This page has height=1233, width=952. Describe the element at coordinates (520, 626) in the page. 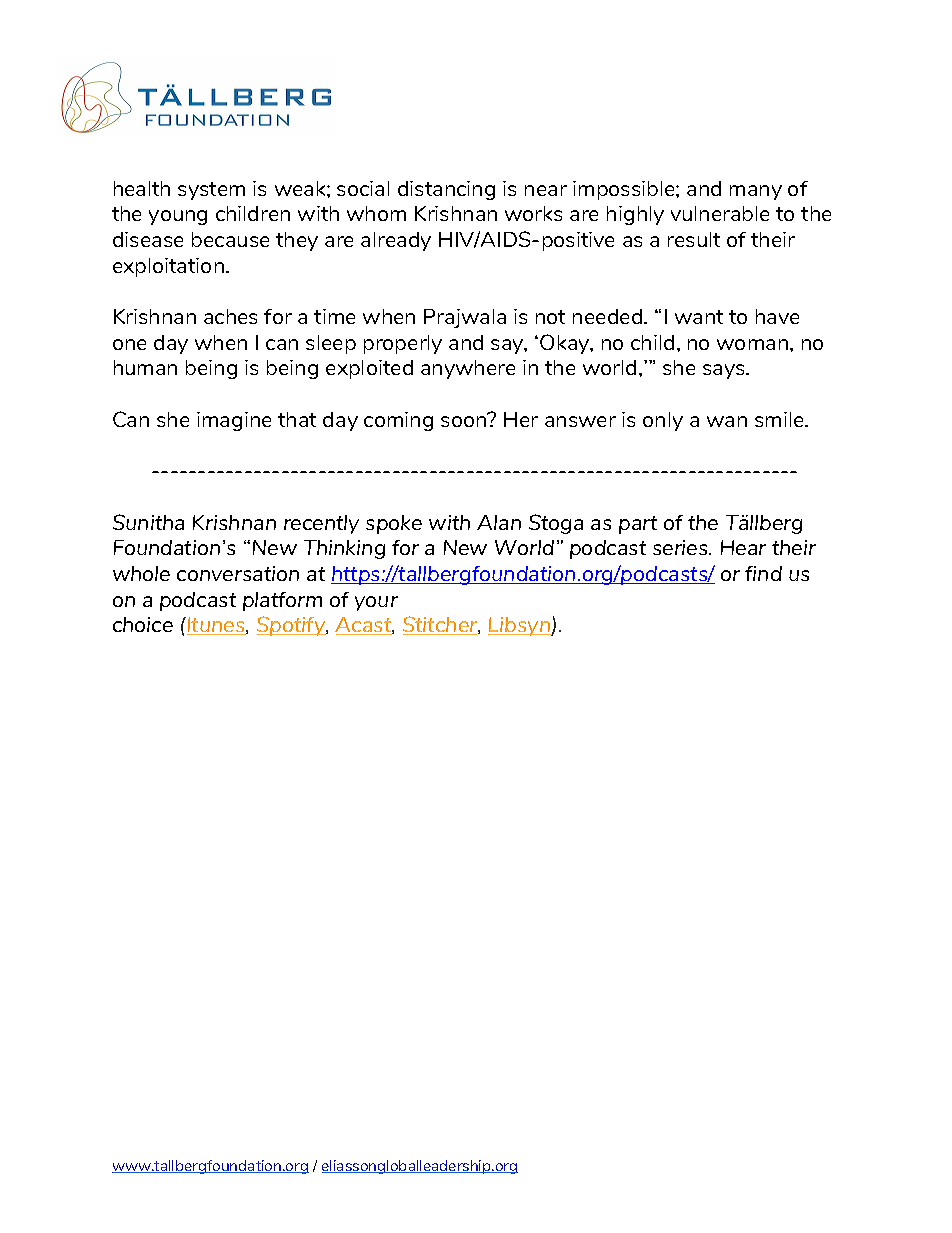

I see `Libsyn` at that location.
